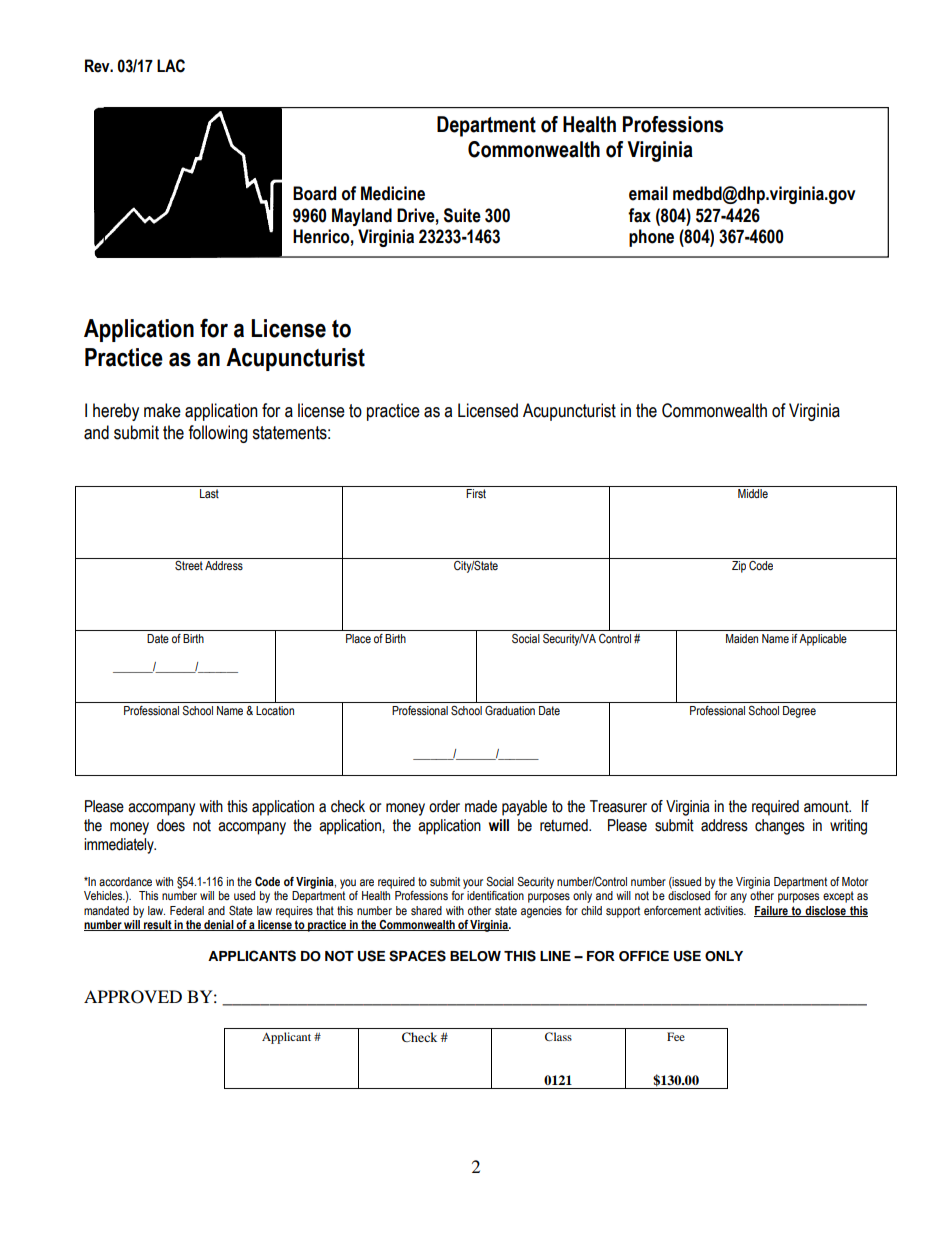 This document has width=952, height=1233. I want to click on made, so click(481, 806).
